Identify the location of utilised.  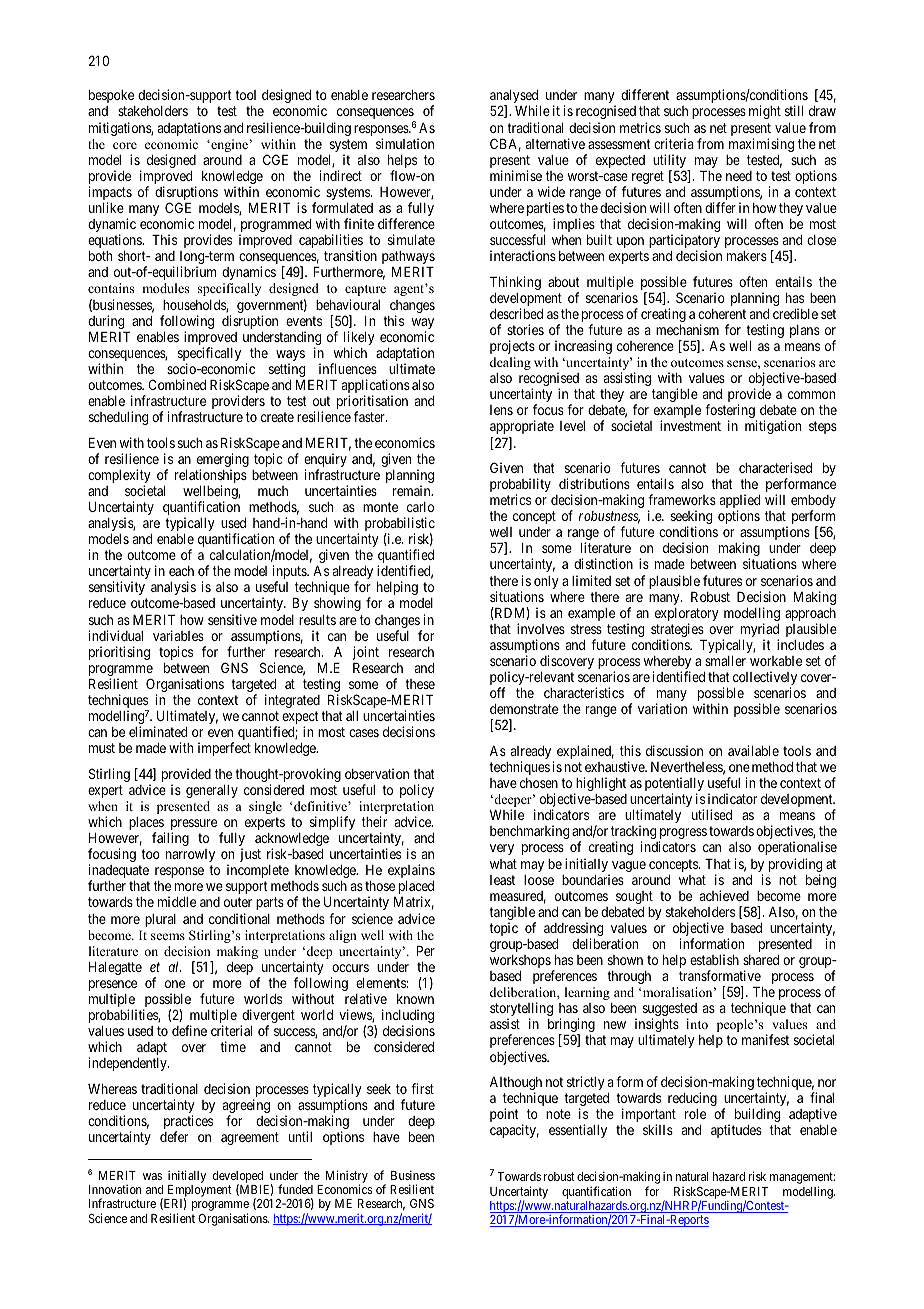
(712, 814).
